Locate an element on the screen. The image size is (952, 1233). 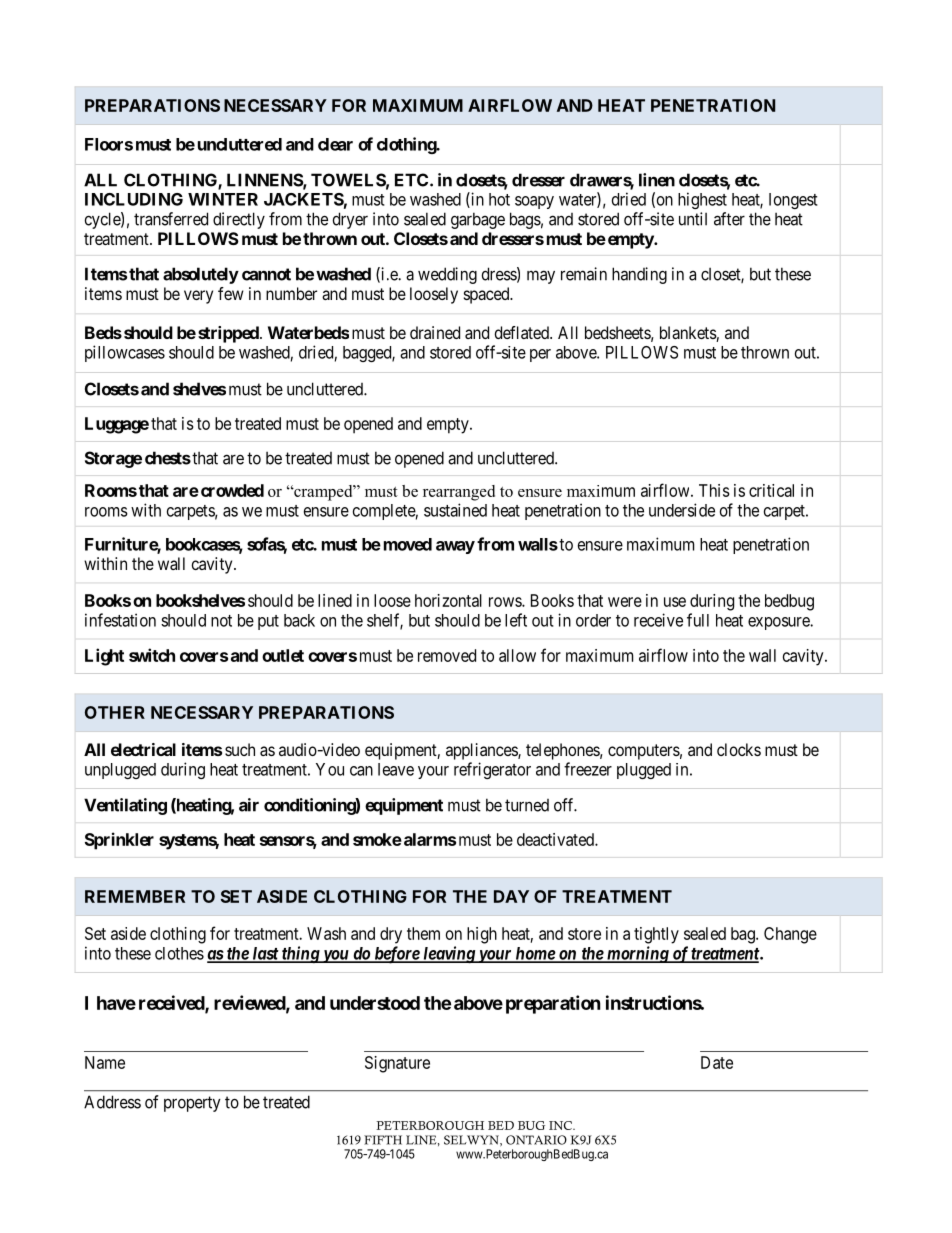
FIFTH is located at coordinates (383, 1140).
